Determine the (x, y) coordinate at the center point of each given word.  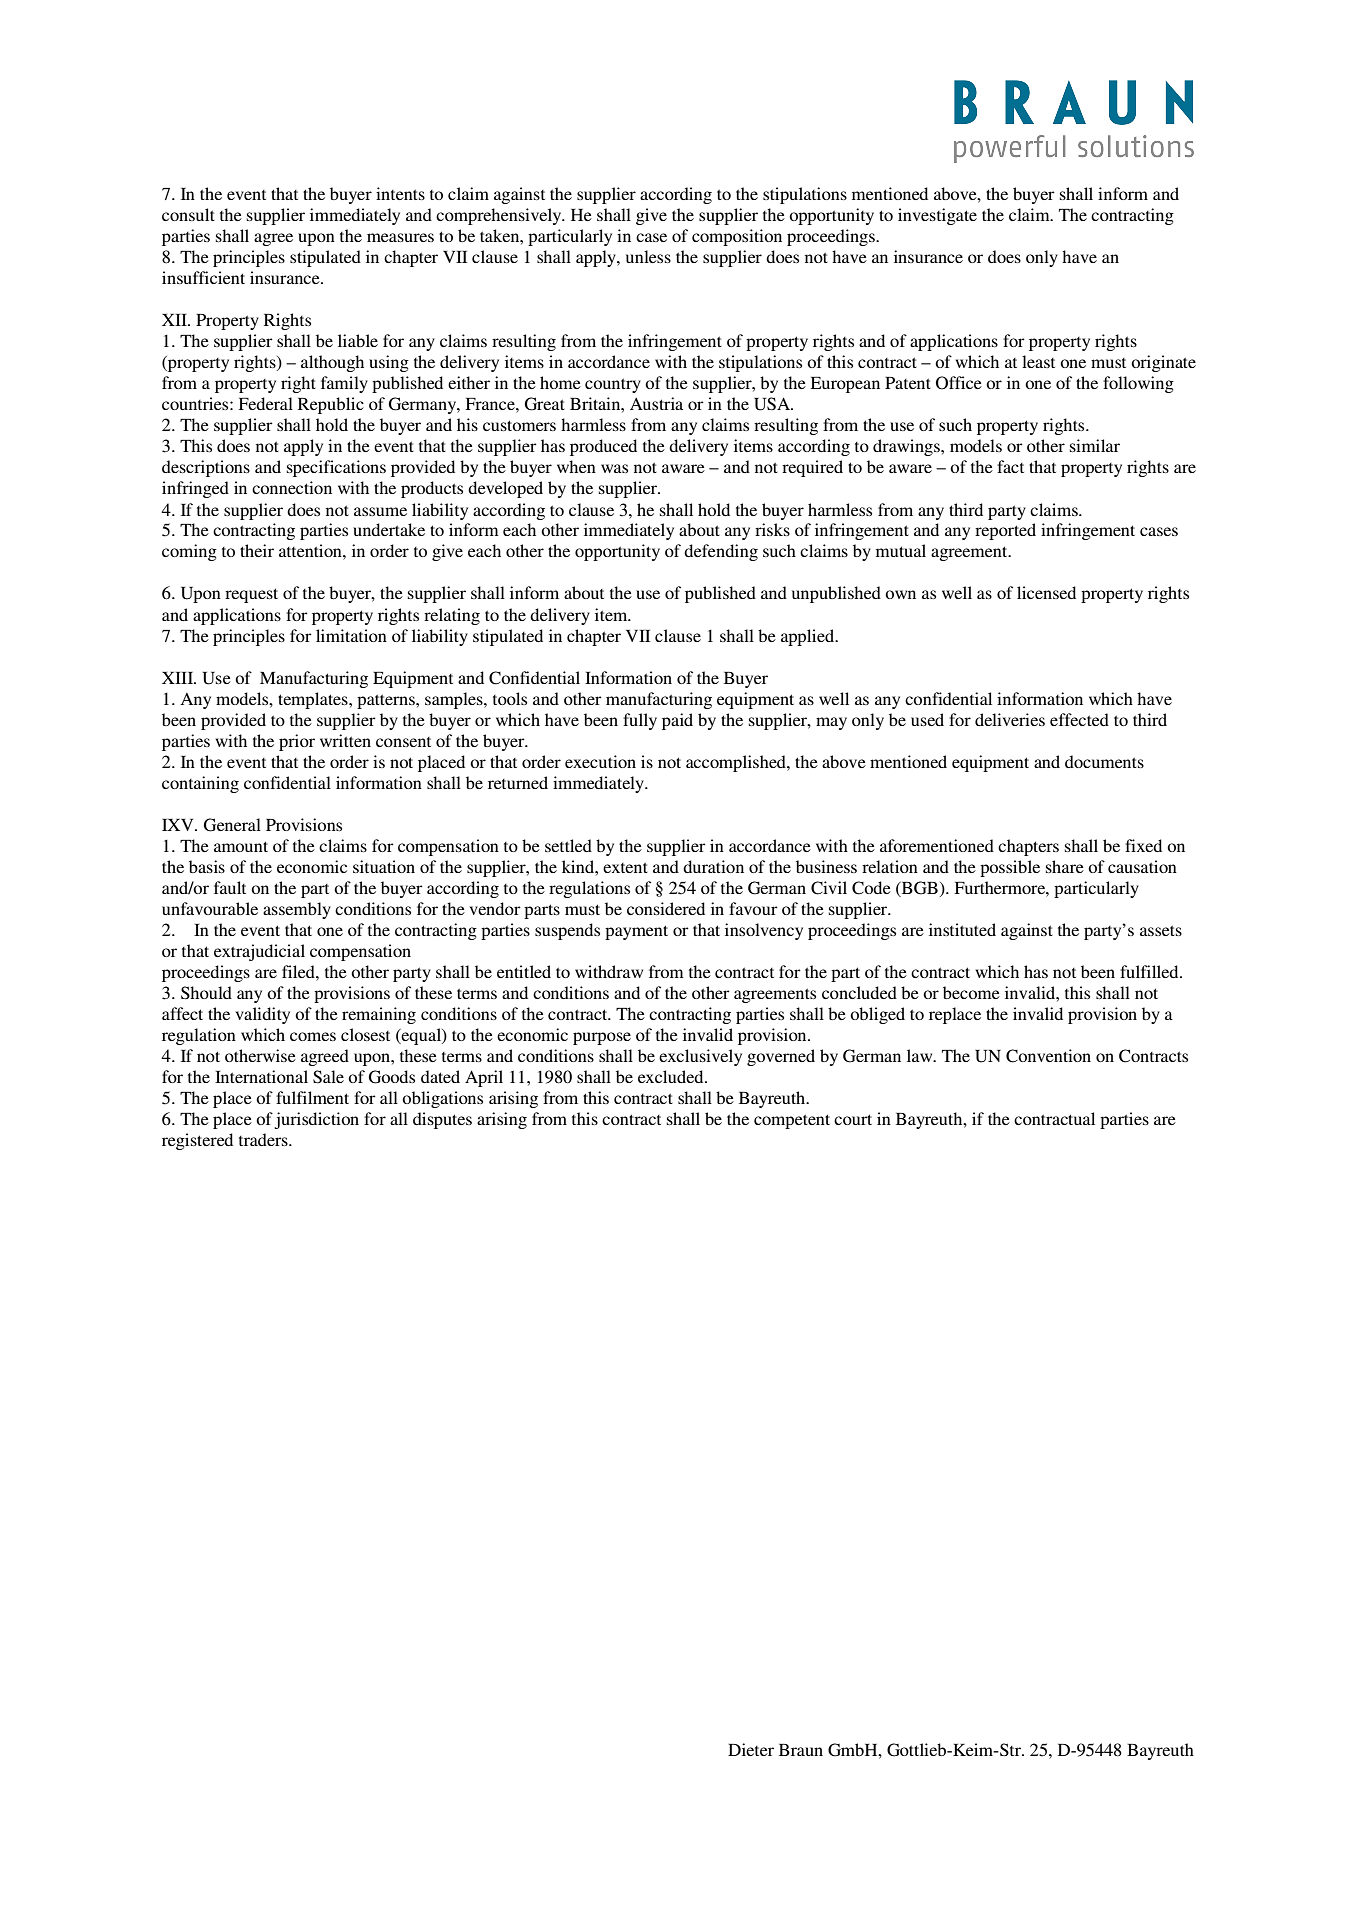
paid (677, 721)
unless (648, 256)
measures (400, 237)
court (853, 1119)
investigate (937, 216)
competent (792, 1121)
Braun (801, 1750)
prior (297, 742)
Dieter (751, 1749)
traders (264, 1139)
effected (1079, 719)
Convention (1048, 1056)
